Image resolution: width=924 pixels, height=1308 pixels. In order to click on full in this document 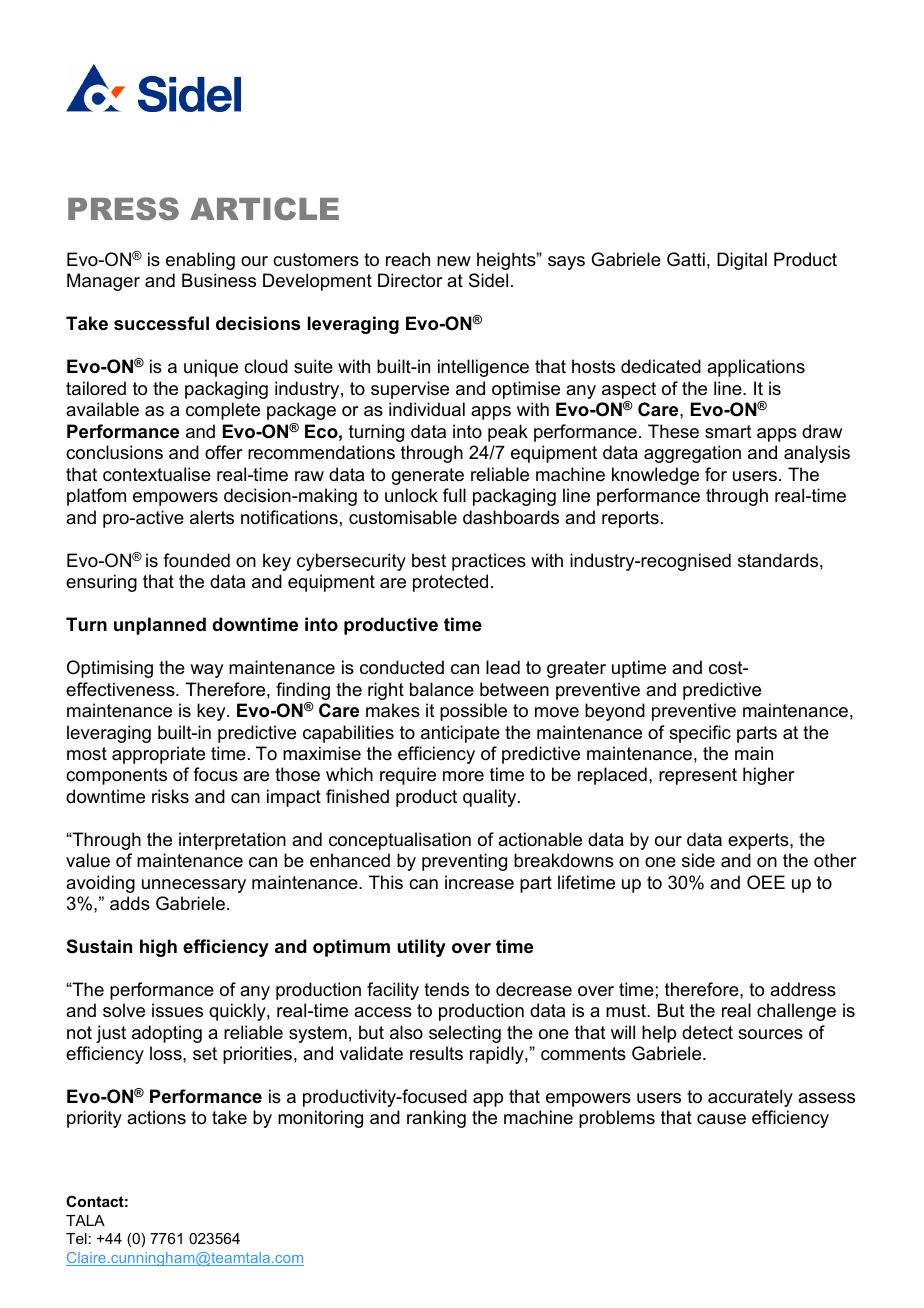, I will do `click(454, 495)`.
